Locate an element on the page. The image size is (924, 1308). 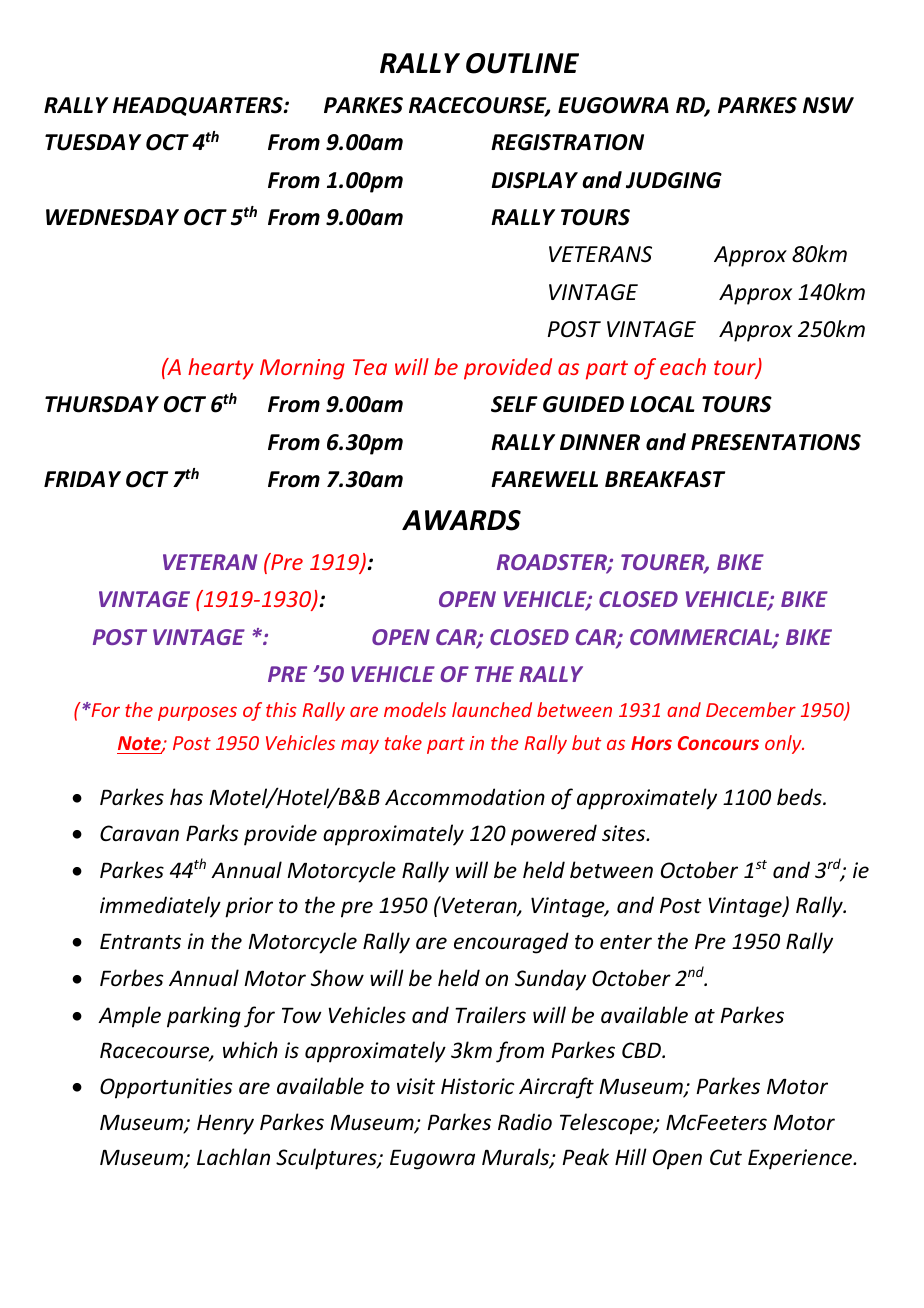
launched is located at coordinates (492, 709).
